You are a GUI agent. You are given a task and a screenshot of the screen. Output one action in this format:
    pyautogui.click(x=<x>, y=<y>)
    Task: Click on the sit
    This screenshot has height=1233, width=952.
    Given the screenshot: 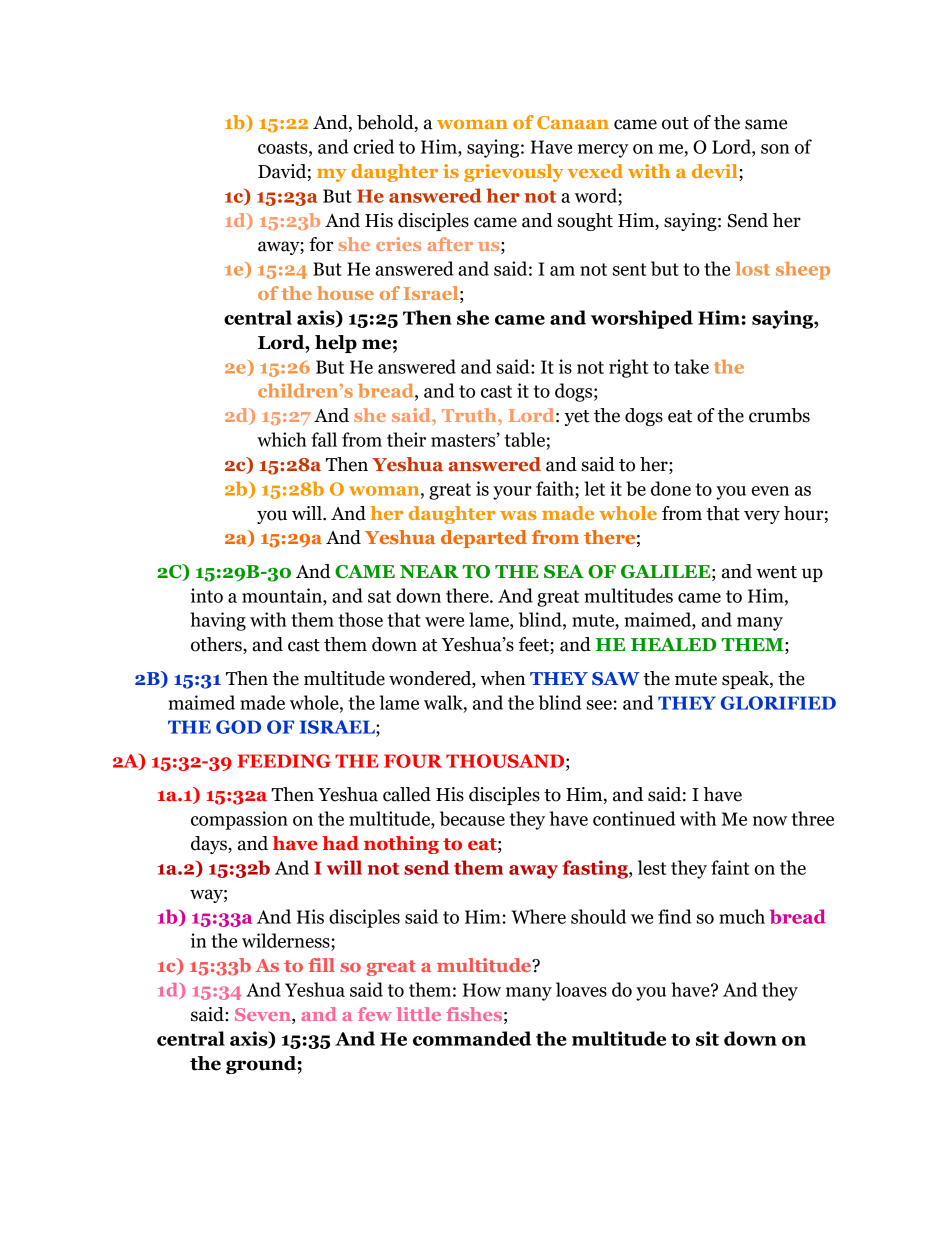 What is the action you would take?
    pyautogui.click(x=707, y=1038)
